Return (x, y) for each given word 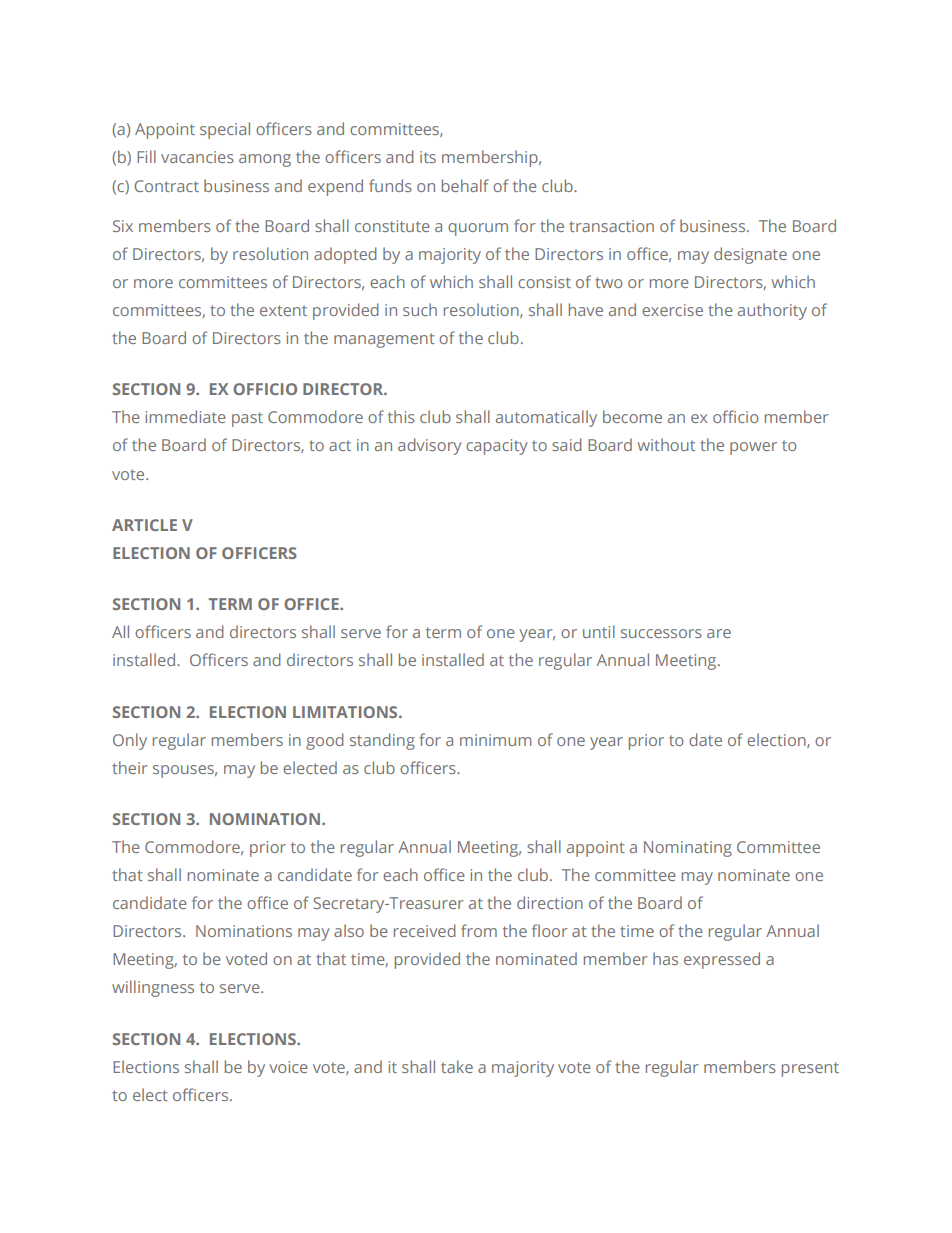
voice (288, 1067)
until (599, 631)
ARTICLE (144, 525)
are (719, 633)
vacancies (197, 157)
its (428, 157)
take (457, 1066)
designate (750, 255)
